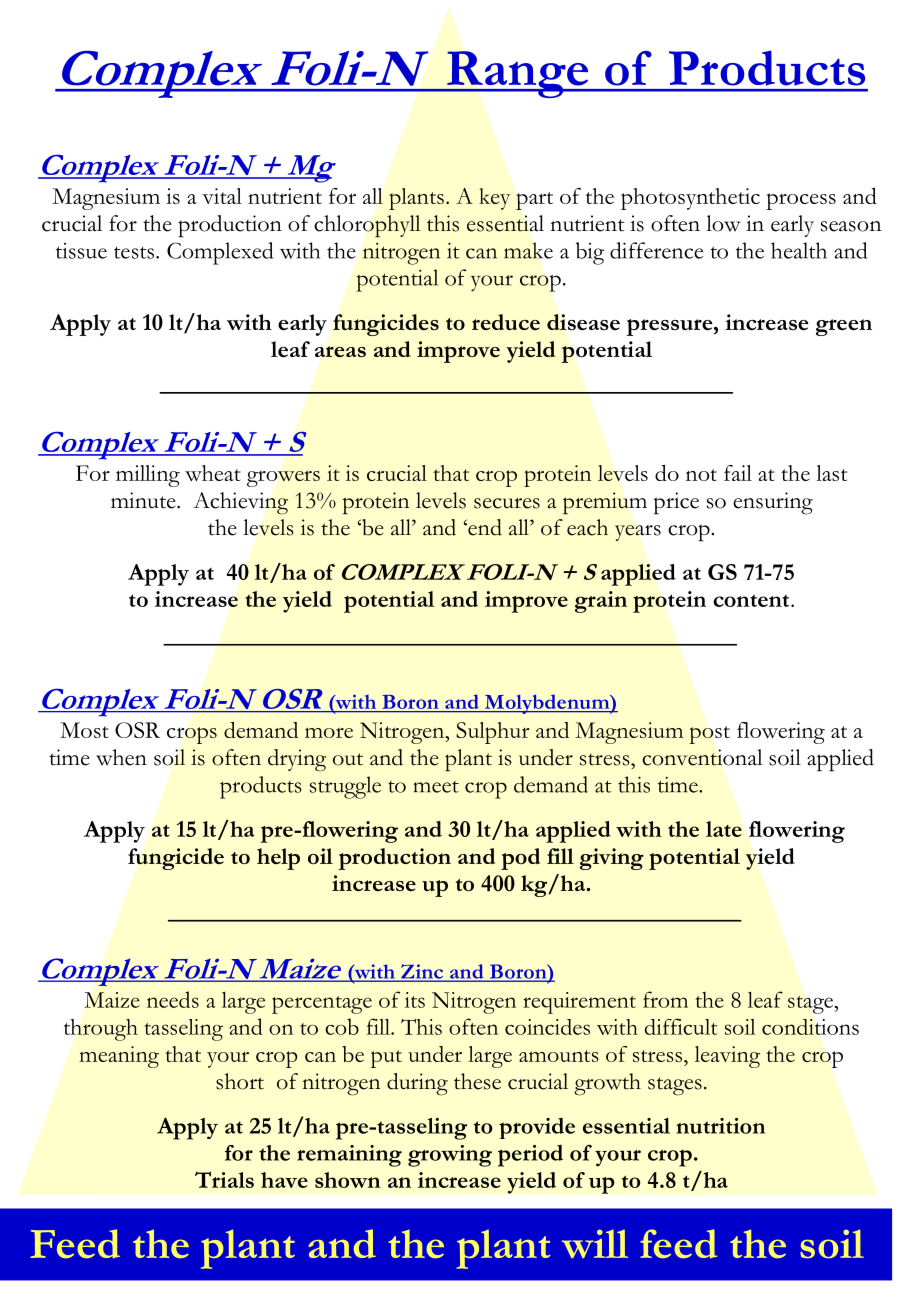 The height and width of the page is (1308, 924). Describe the element at coordinates (801, 201) in the page. I see `process` at that location.
